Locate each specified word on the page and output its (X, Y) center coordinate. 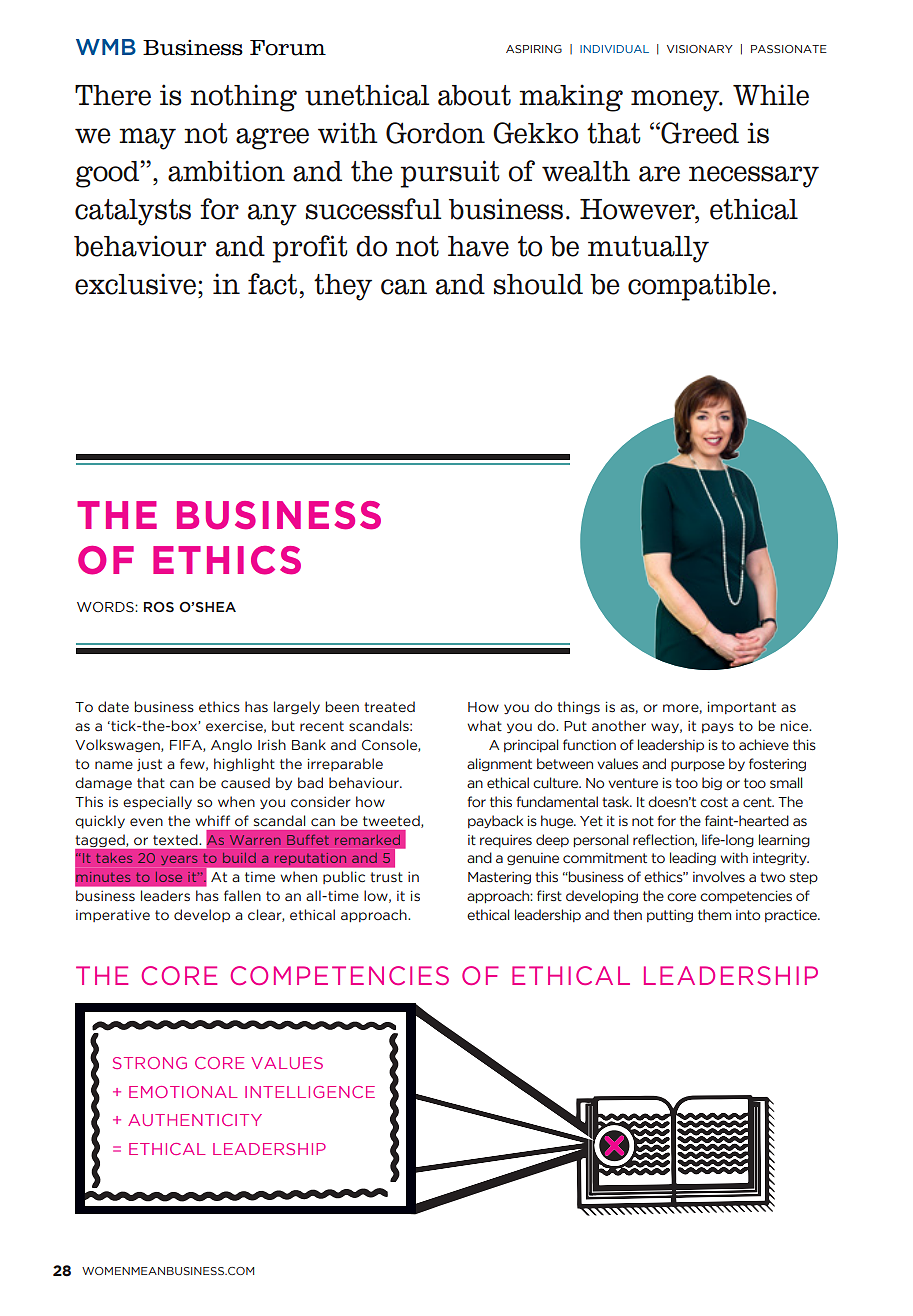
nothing (243, 98)
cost (714, 802)
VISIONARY (700, 49)
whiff (212, 820)
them (714, 914)
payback (495, 821)
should (538, 284)
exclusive (135, 284)
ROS (159, 607)
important (742, 708)
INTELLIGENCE (310, 1092)
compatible (699, 287)
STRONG (150, 1063)
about (474, 95)
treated (389, 707)
